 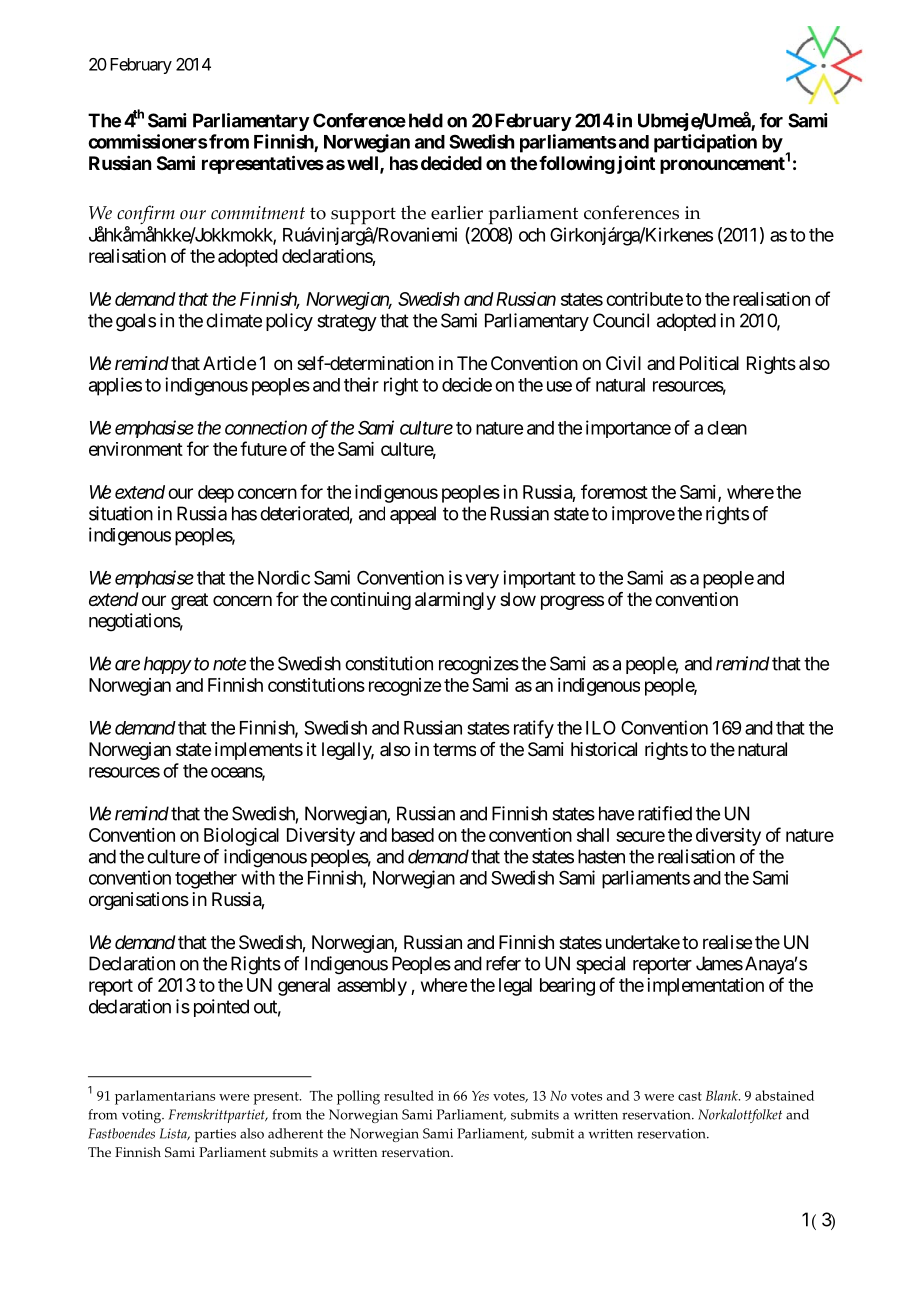 I want to click on parties, so click(x=215, y=1135).
